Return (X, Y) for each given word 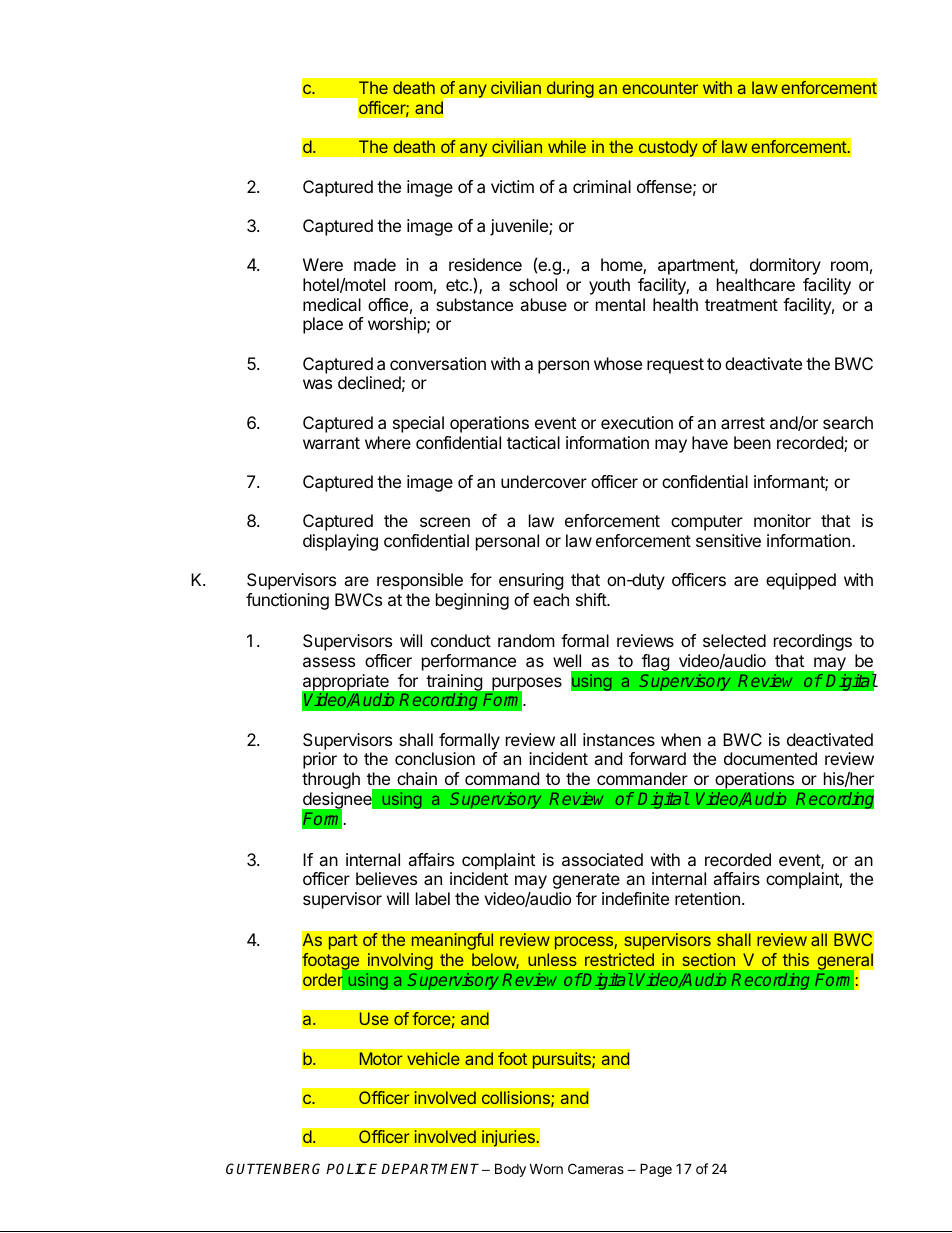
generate (586, 881)
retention (707, 898)
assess (329, 662)
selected (734, 640)
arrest (743, 423)
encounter (660, 88)
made (375, 264)
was (317, 384)
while (567, 147)
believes (386, 878)
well (567, 660)
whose (618, 363)
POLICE (354, 1168)
